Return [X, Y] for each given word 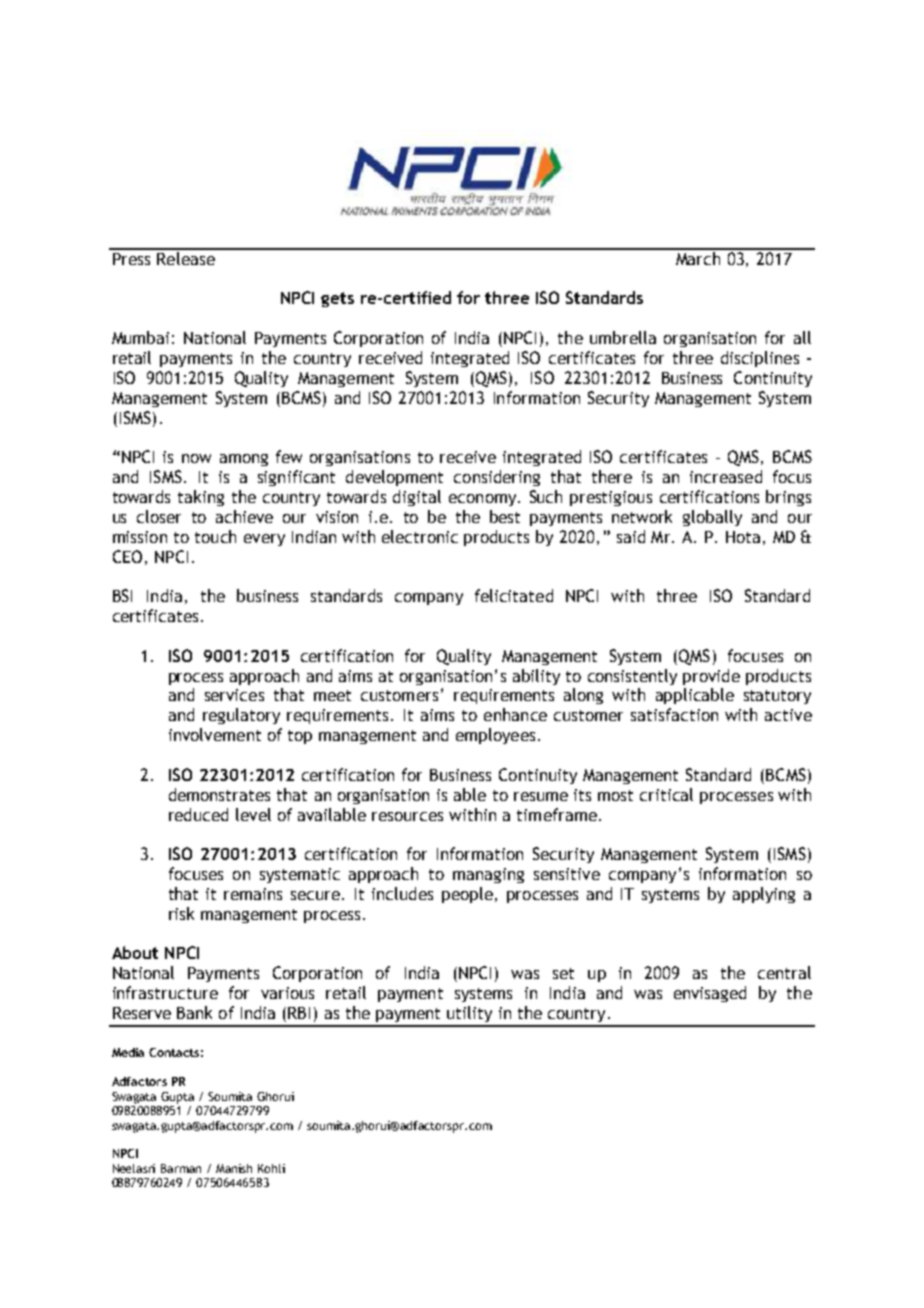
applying [764, 895]
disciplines [760, 359]
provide [711, 677]
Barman [181, 1168]
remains [253, 894]
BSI [122, 595]
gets [337, 299]
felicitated [514, 595]
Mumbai [140, 337]
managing [488, 875]
